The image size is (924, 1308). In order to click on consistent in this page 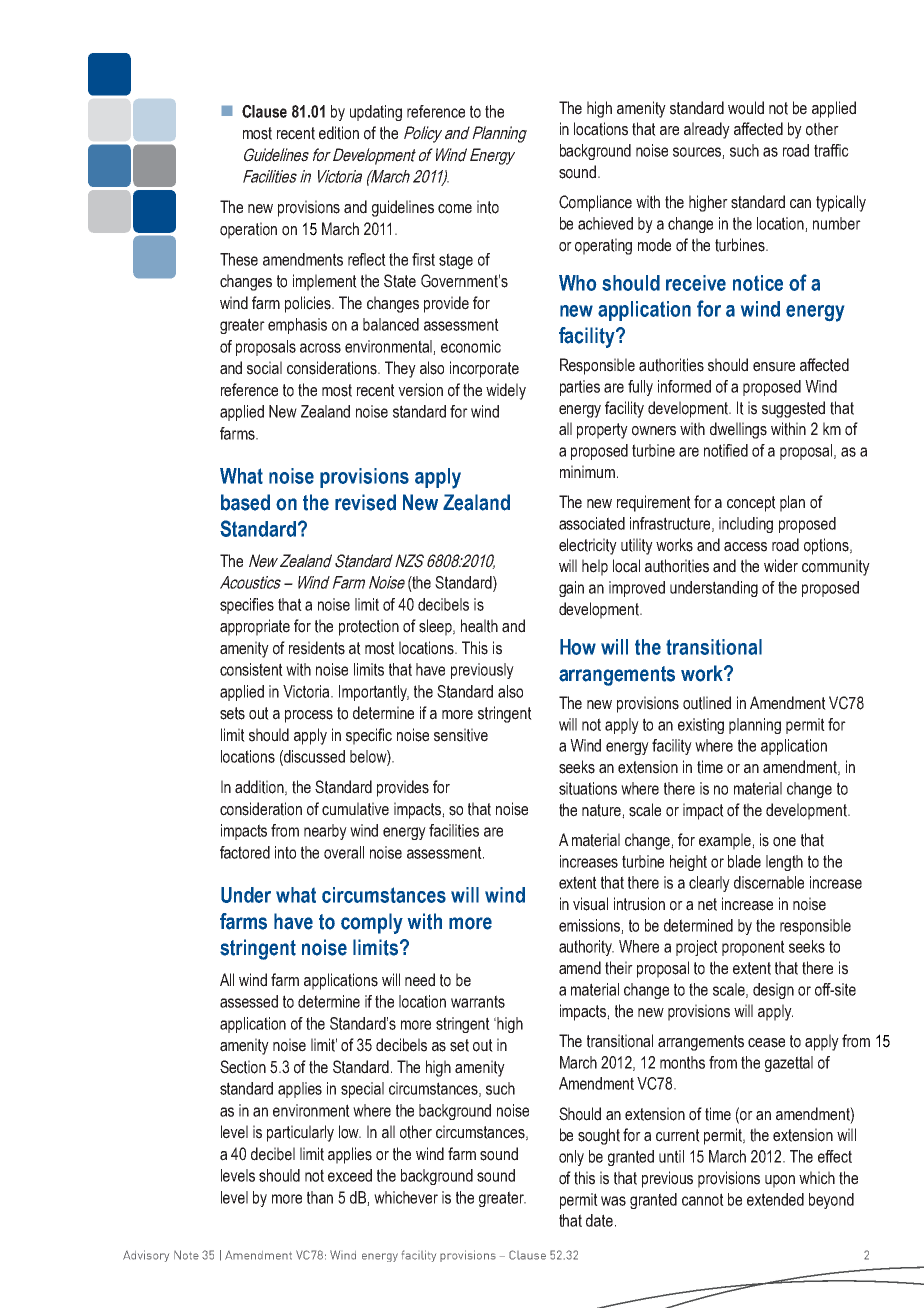, I will do `click(251, 669)`.
